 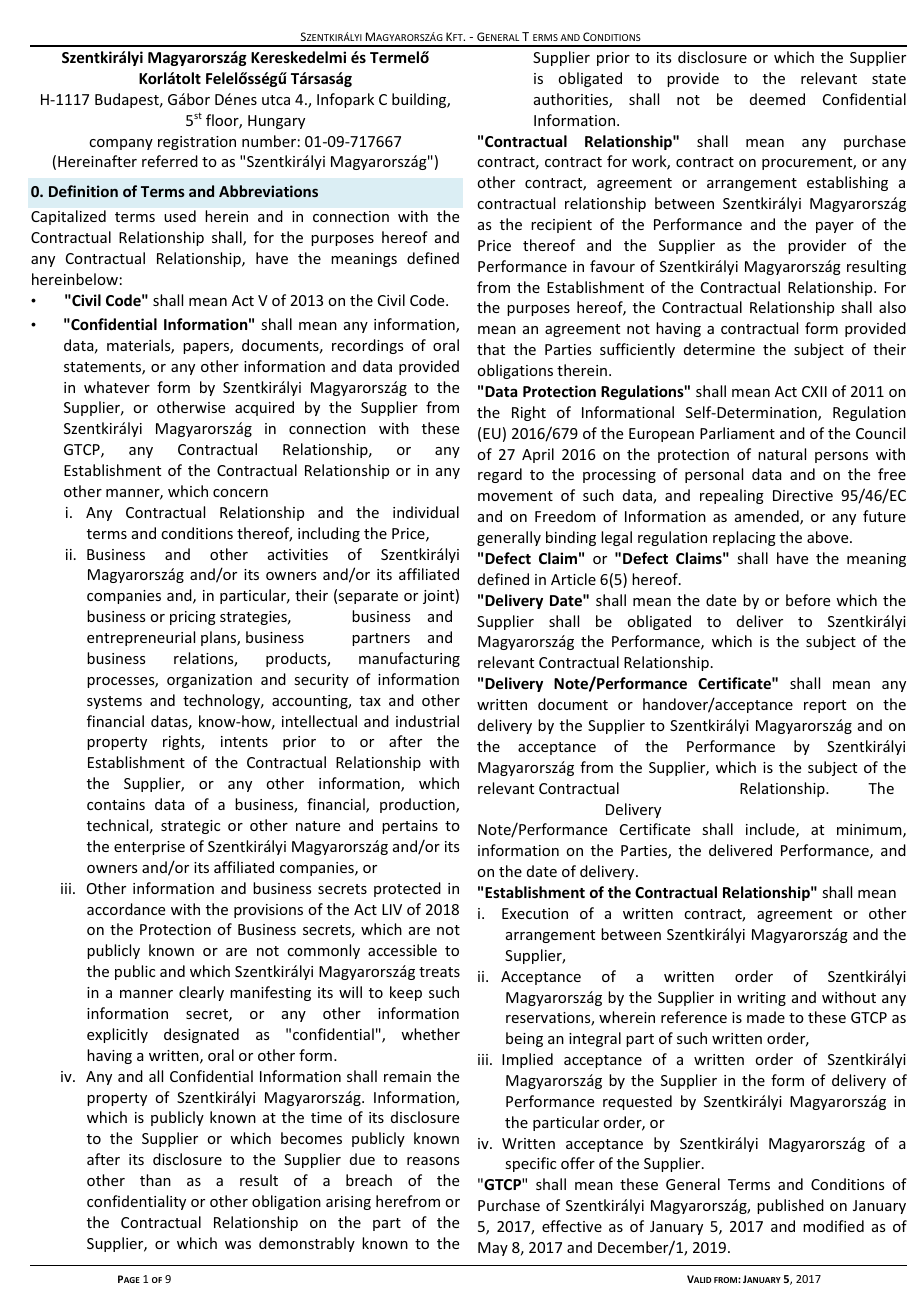 What do you see at coordinates (561, 226) in the image?
I see `recipient` at bounding box center [561, 226].
